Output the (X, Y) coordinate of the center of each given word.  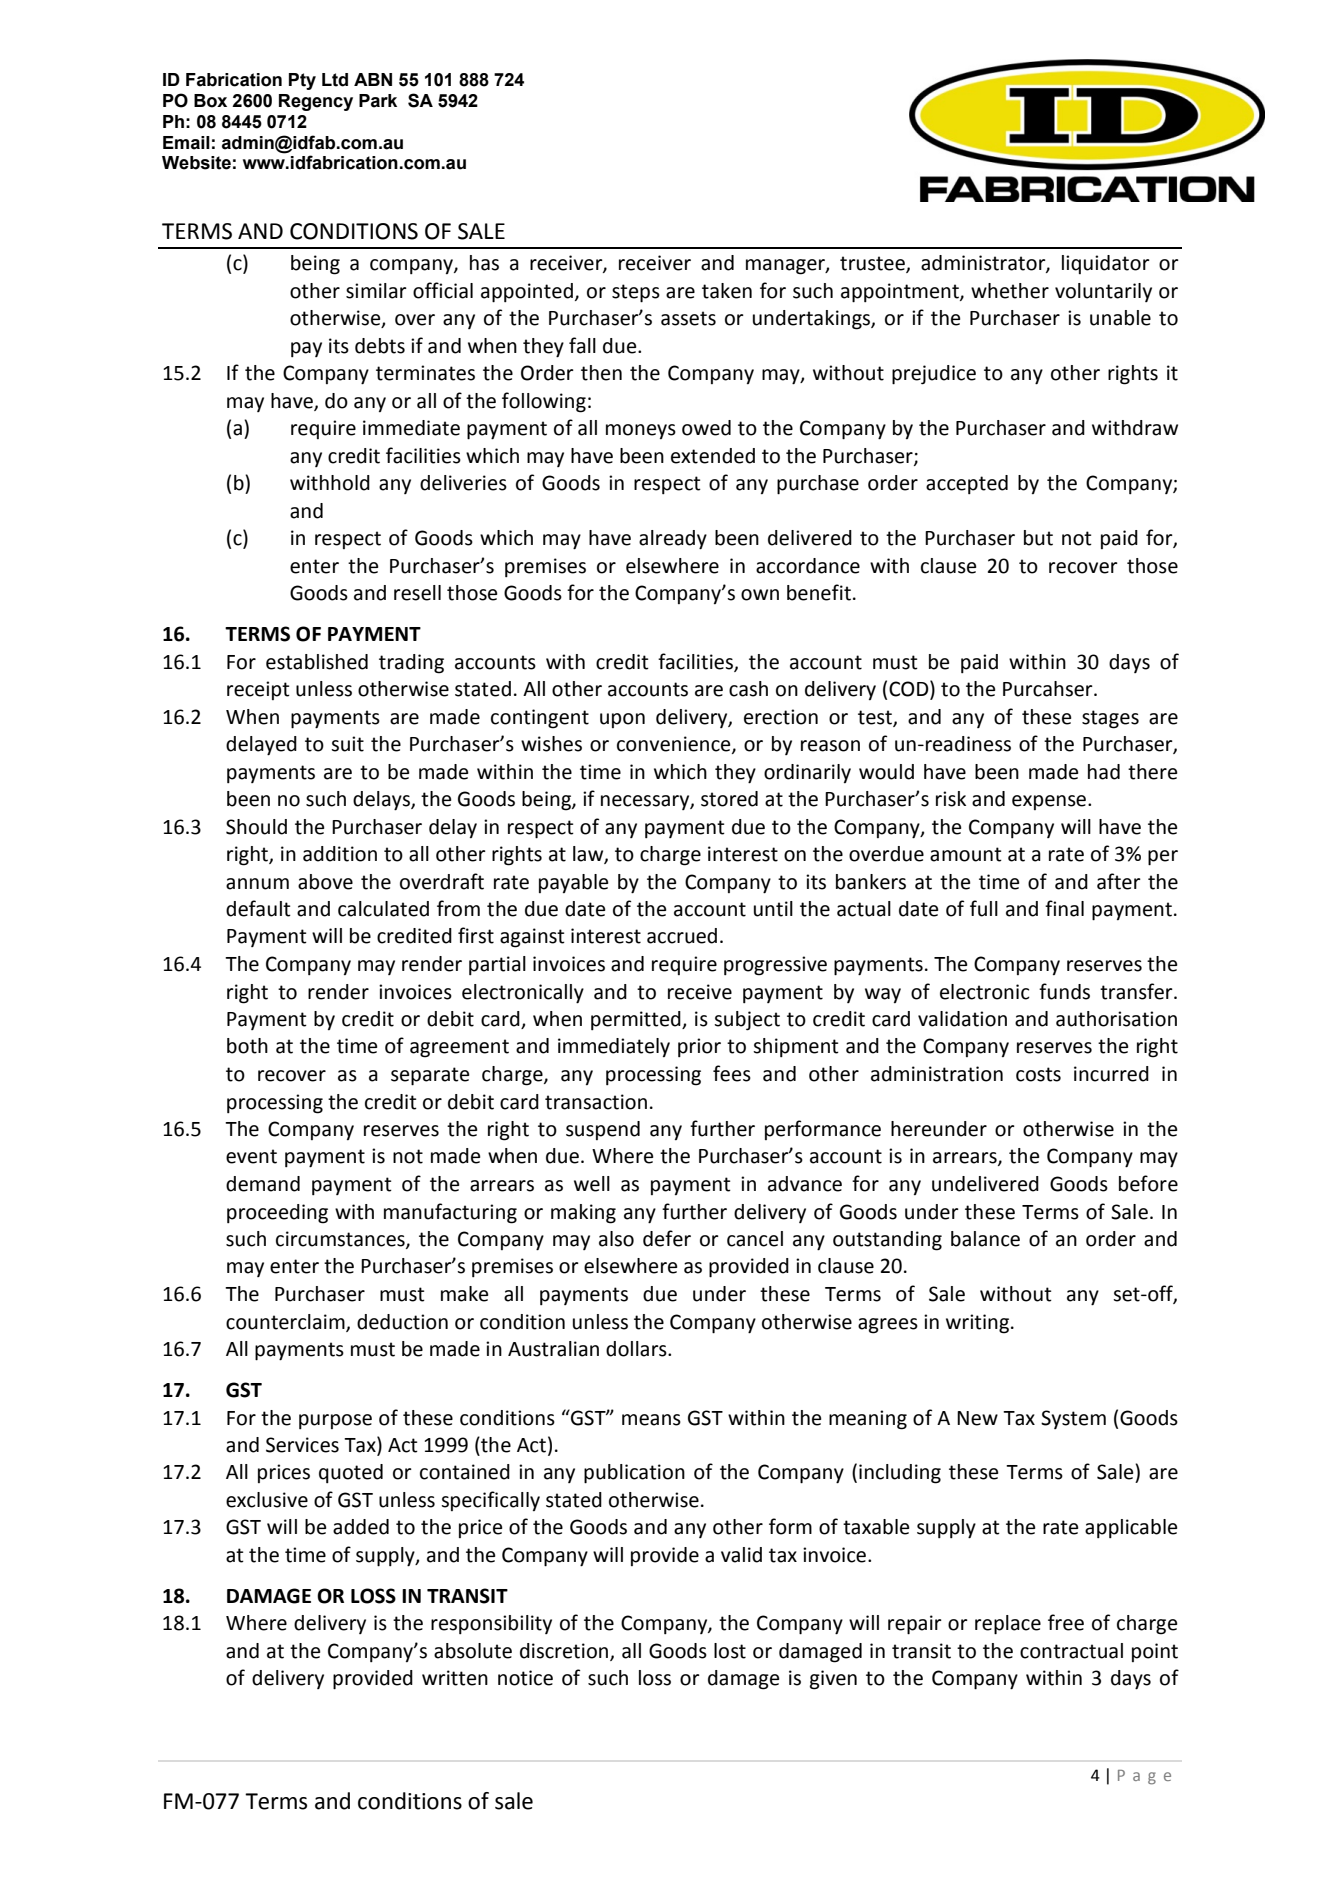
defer (667, 1238)
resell (417, 593)
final (1064, 908)
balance (985, 1239)
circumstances (341, 1240)
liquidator (1106, 264)
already (673, 540)
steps (636, 293)
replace (1008, 1625)
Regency (316, 102)
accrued (682, 936)
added (361, 1527)
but (1038, 538)
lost (730, 1651)
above (325, 882)
